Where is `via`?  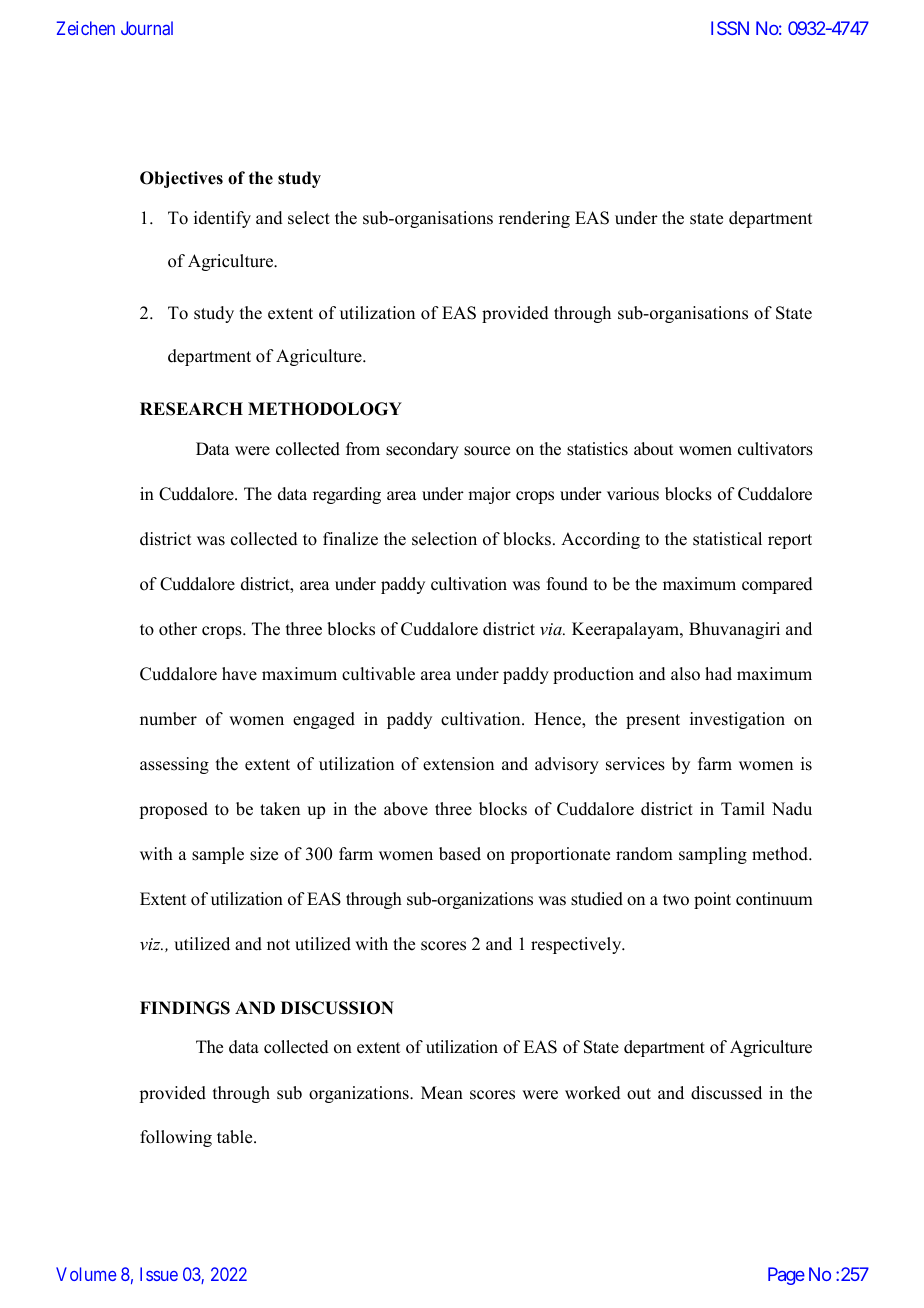
via is located at coordinates (552, 629).
